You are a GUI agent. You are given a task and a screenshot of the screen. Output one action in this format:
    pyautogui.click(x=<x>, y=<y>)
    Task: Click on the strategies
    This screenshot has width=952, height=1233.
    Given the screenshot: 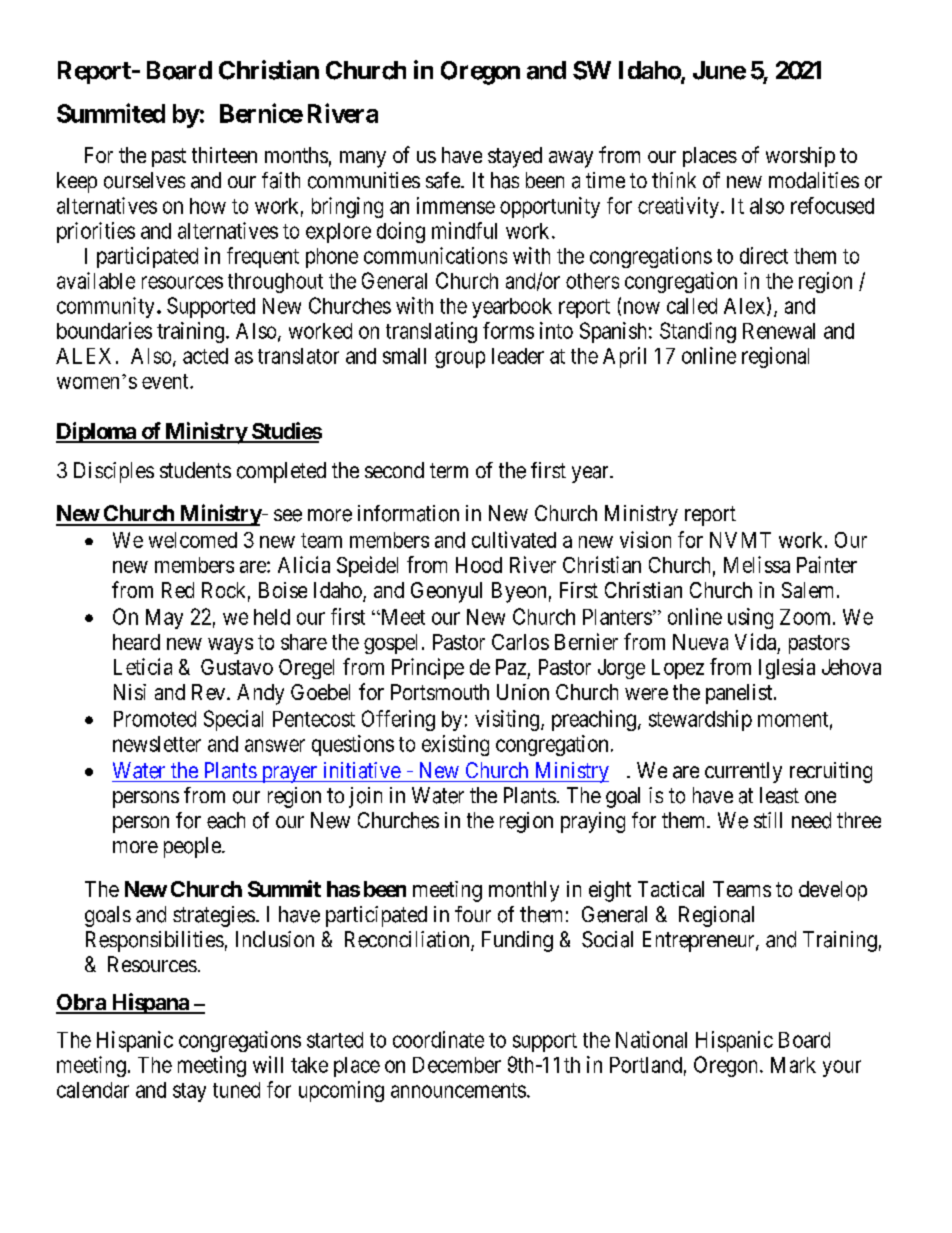 What is the action you would take?
    pyautogui.click(x=214, y=916)
